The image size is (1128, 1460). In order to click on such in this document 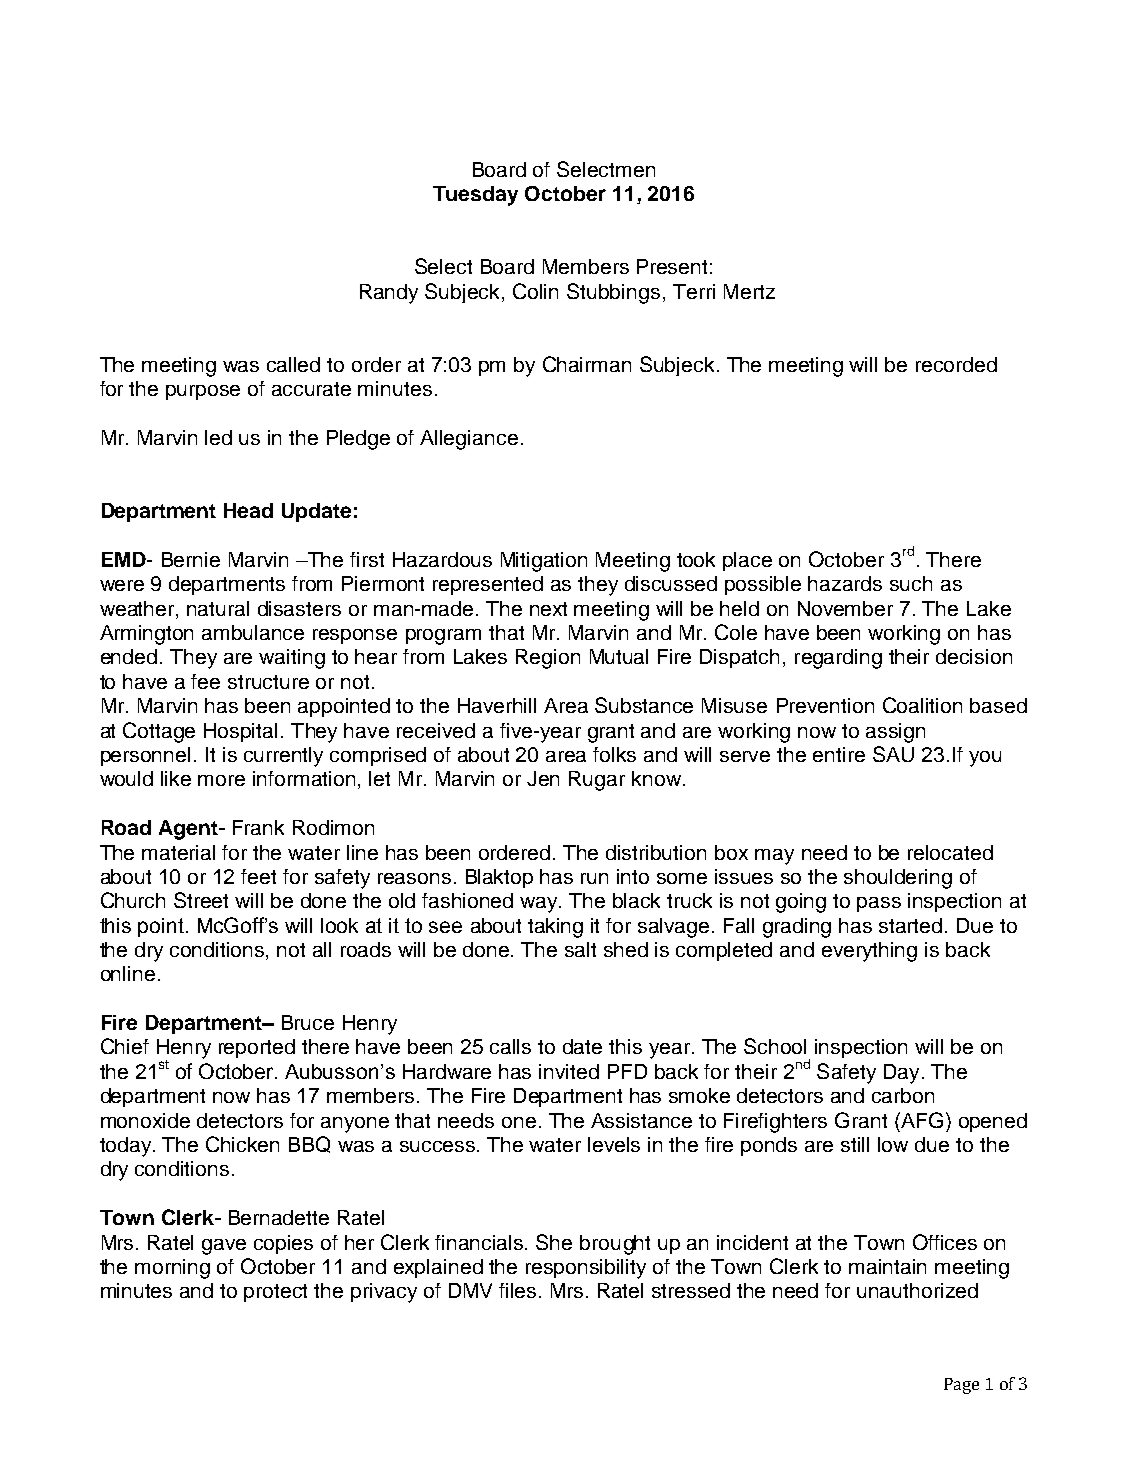, I will do `click(911, 583)`.
